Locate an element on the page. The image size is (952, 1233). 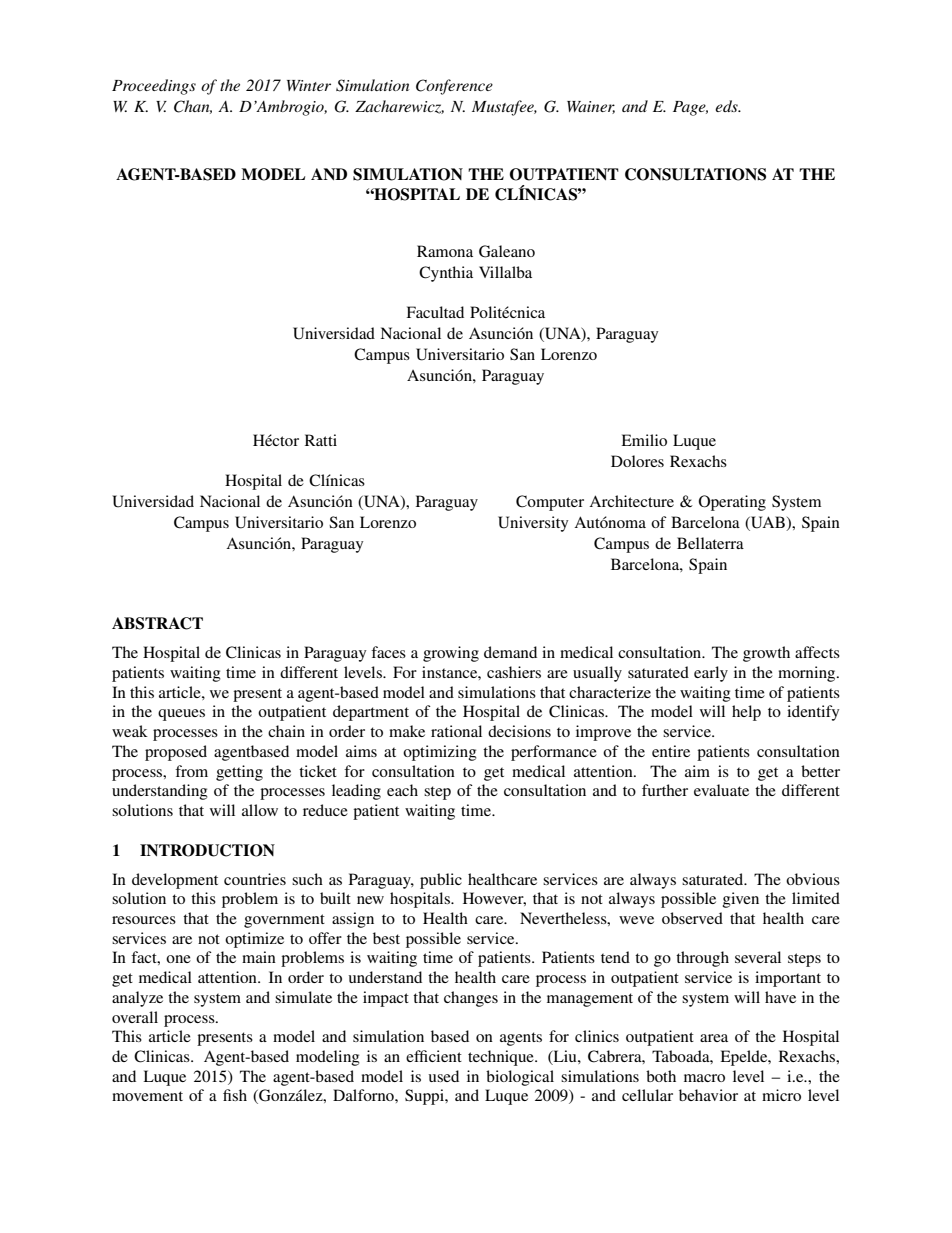
Conference is located at coordinates (454, 87).
